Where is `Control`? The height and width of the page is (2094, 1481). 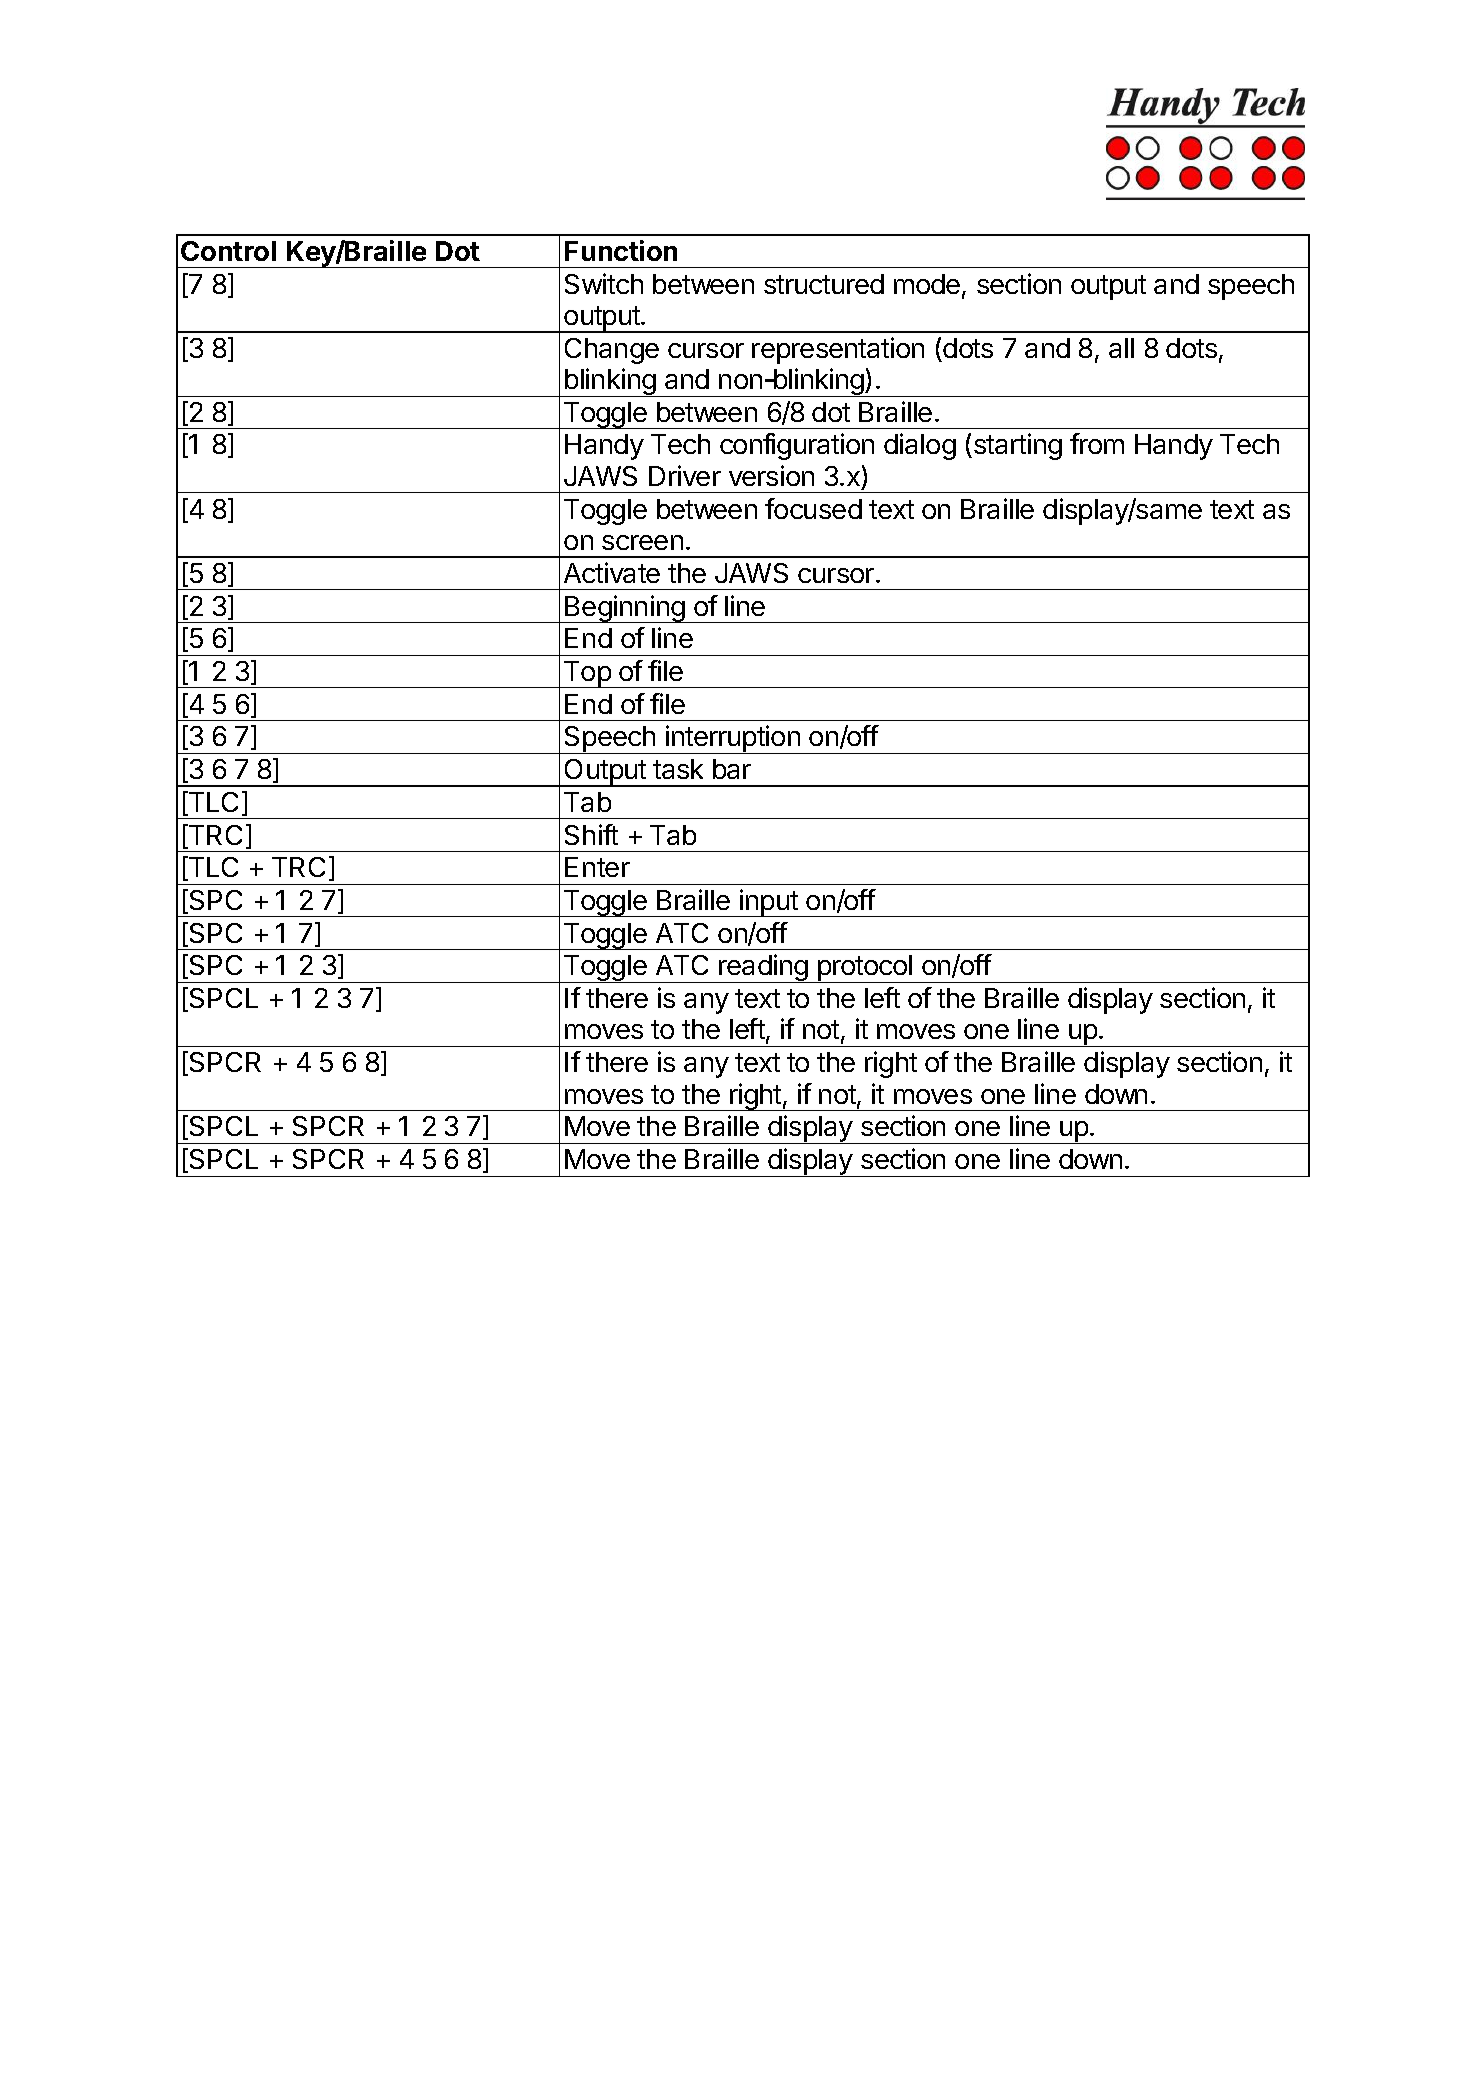
Control is located at coordinates (228, 251).
